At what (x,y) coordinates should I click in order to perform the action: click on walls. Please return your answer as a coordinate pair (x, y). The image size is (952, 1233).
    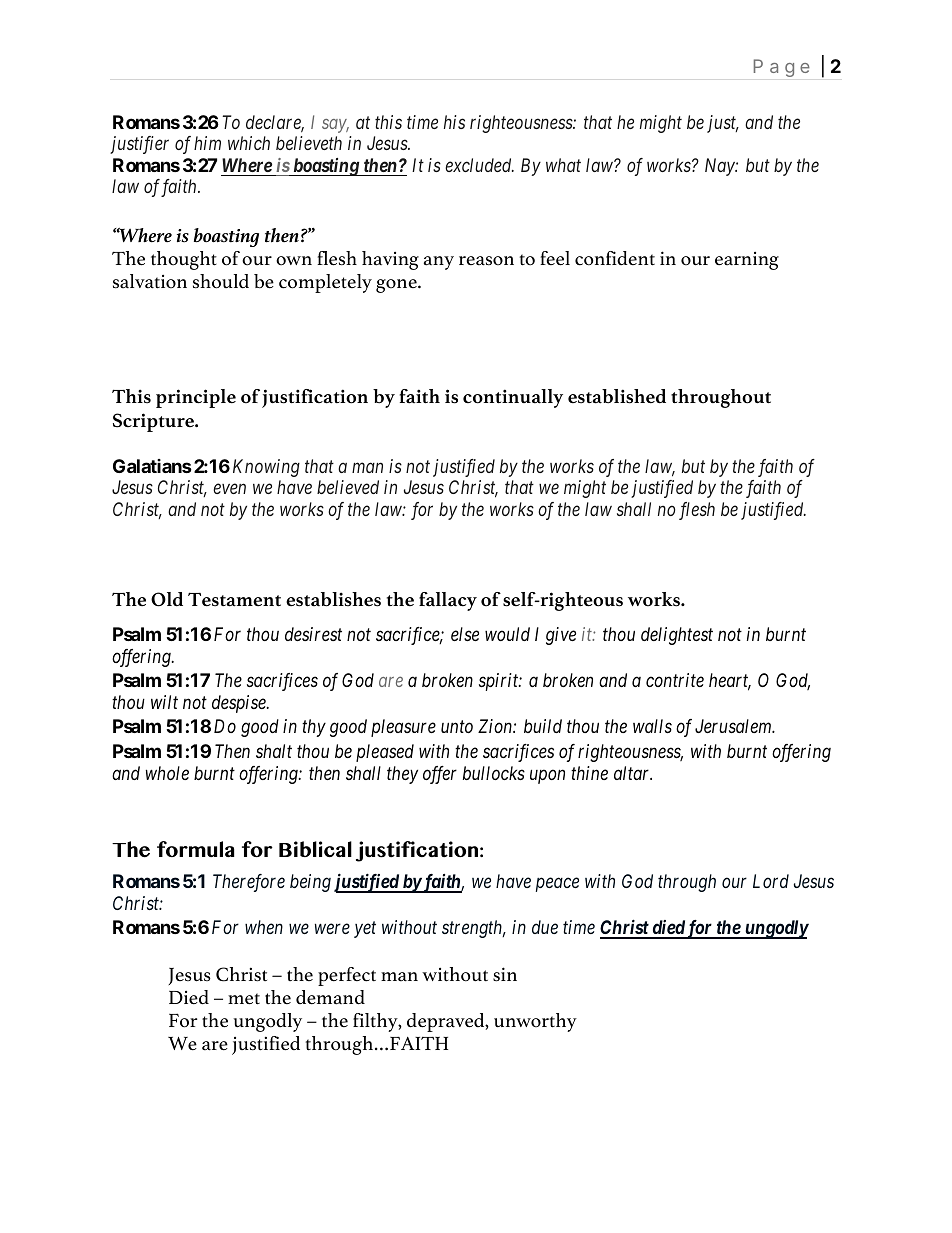
    Looking at the image, I should click on (652, 726).
